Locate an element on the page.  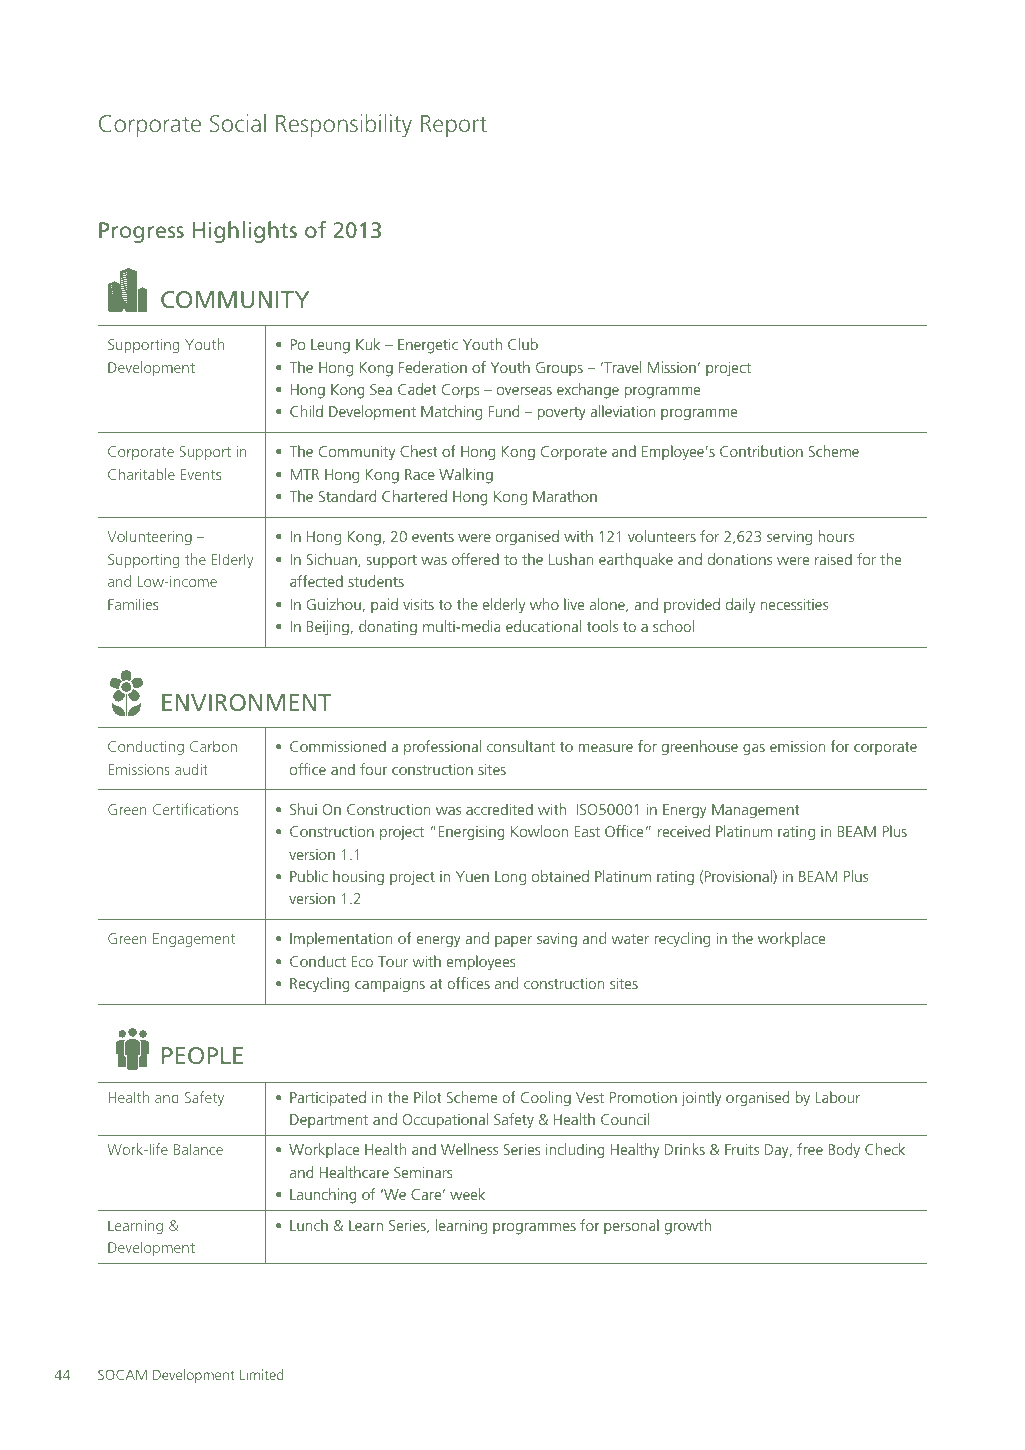
Long is located at coordinates (510, 878).
